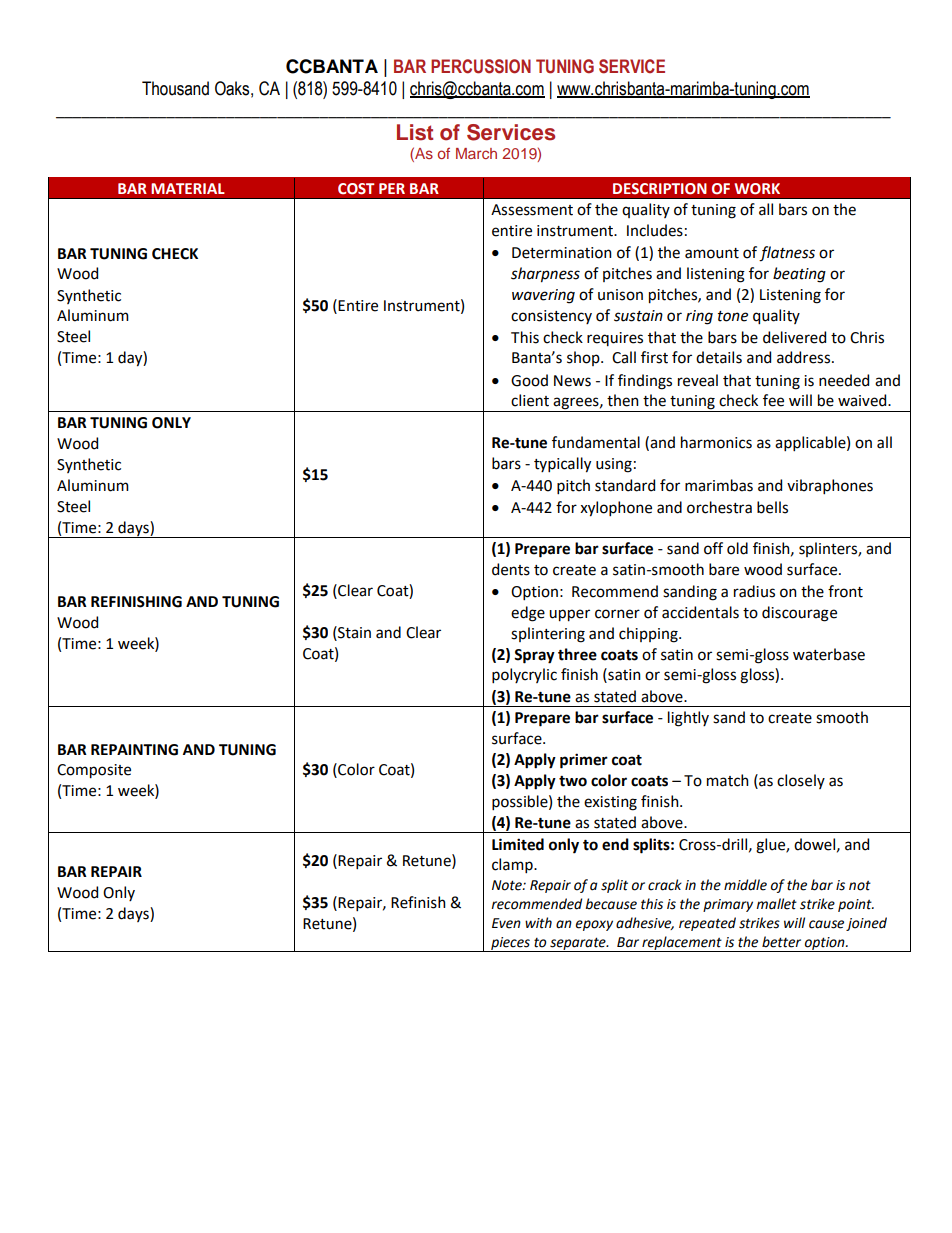  I want to click on MATERIAL, so click(188, 188).
